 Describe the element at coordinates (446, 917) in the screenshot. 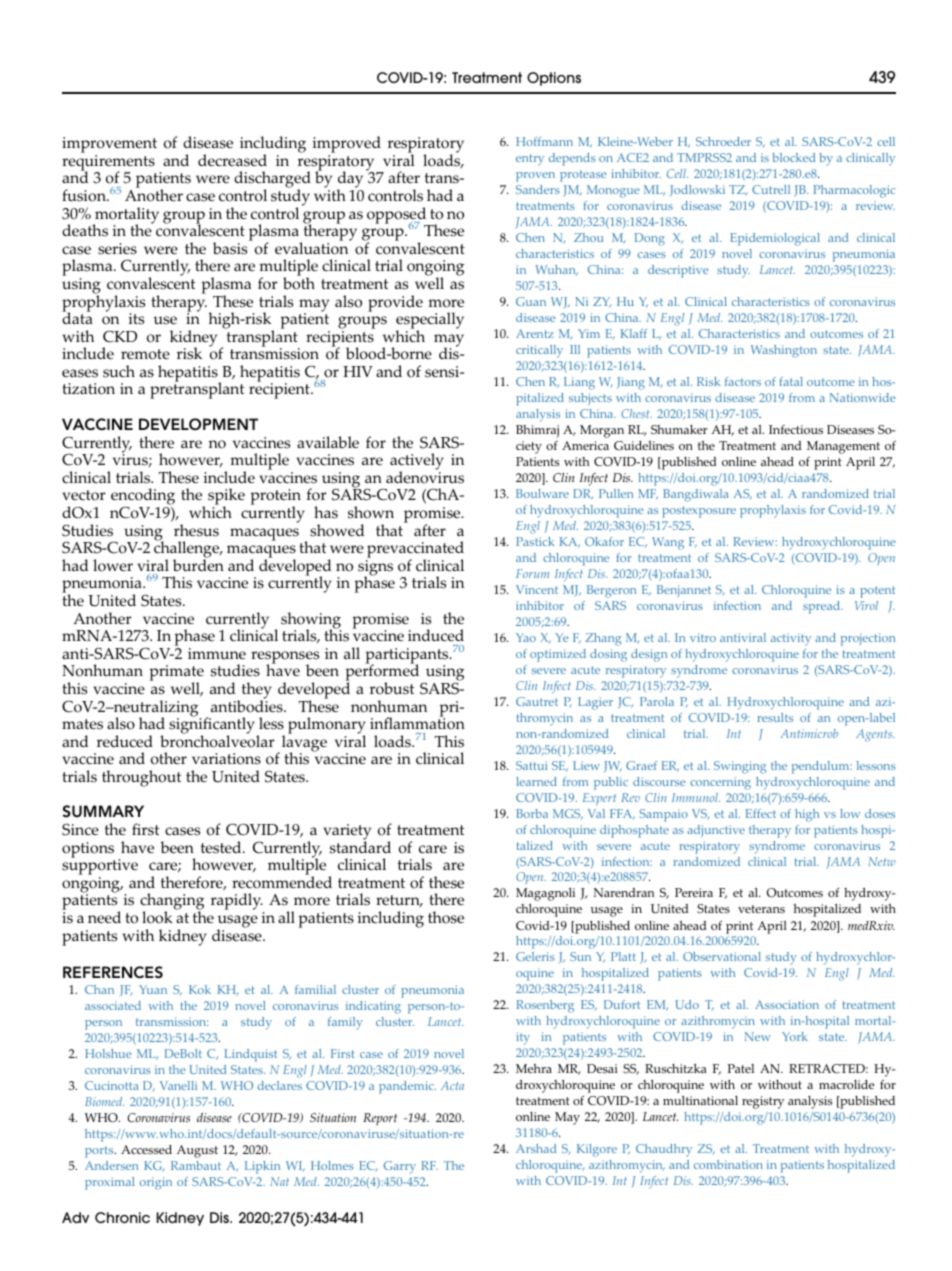

I see `those` at that location.
